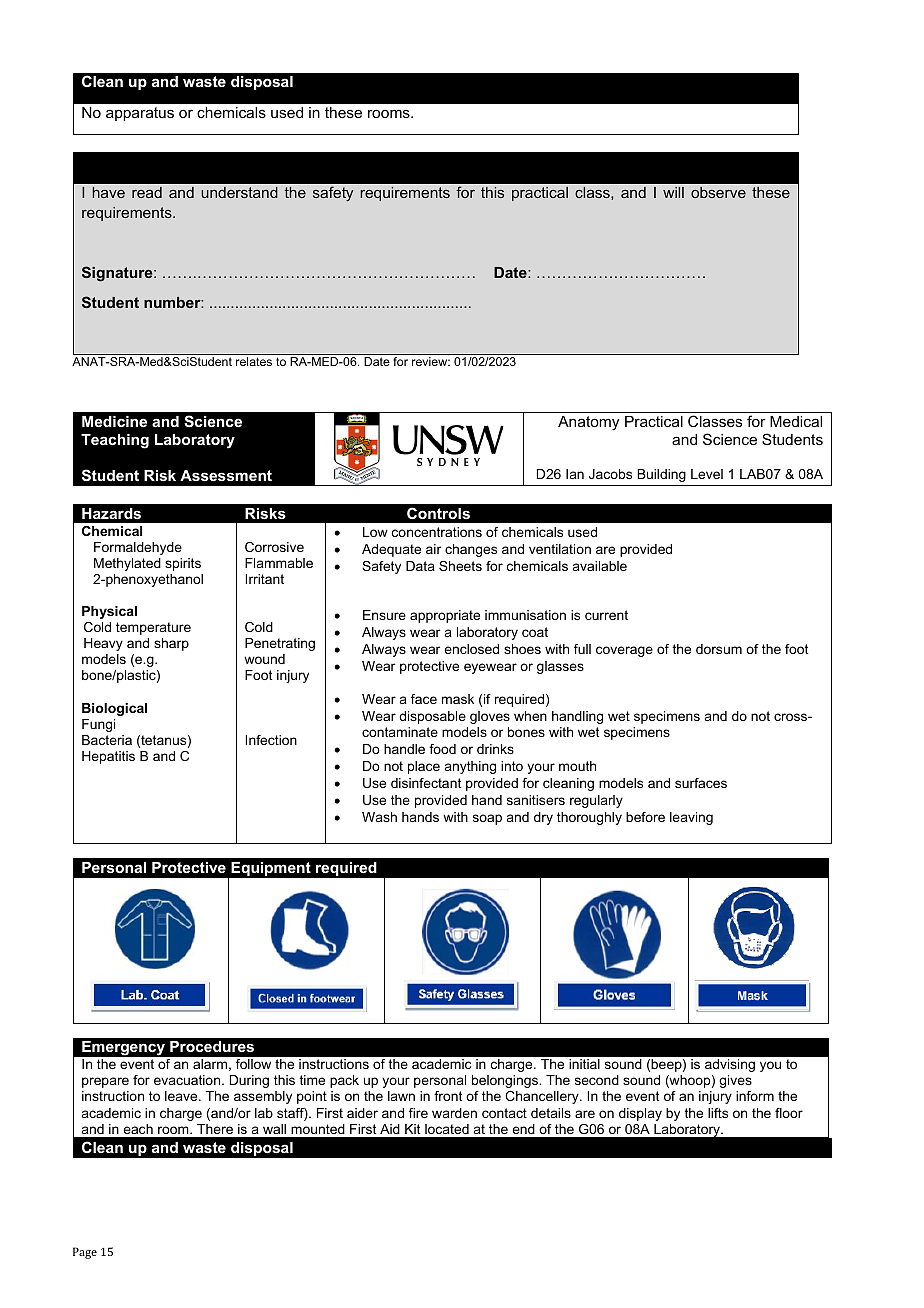  What do you see at coordinates (254, 361) in the page?
I see `relates` at bounding box center [254, 361].
